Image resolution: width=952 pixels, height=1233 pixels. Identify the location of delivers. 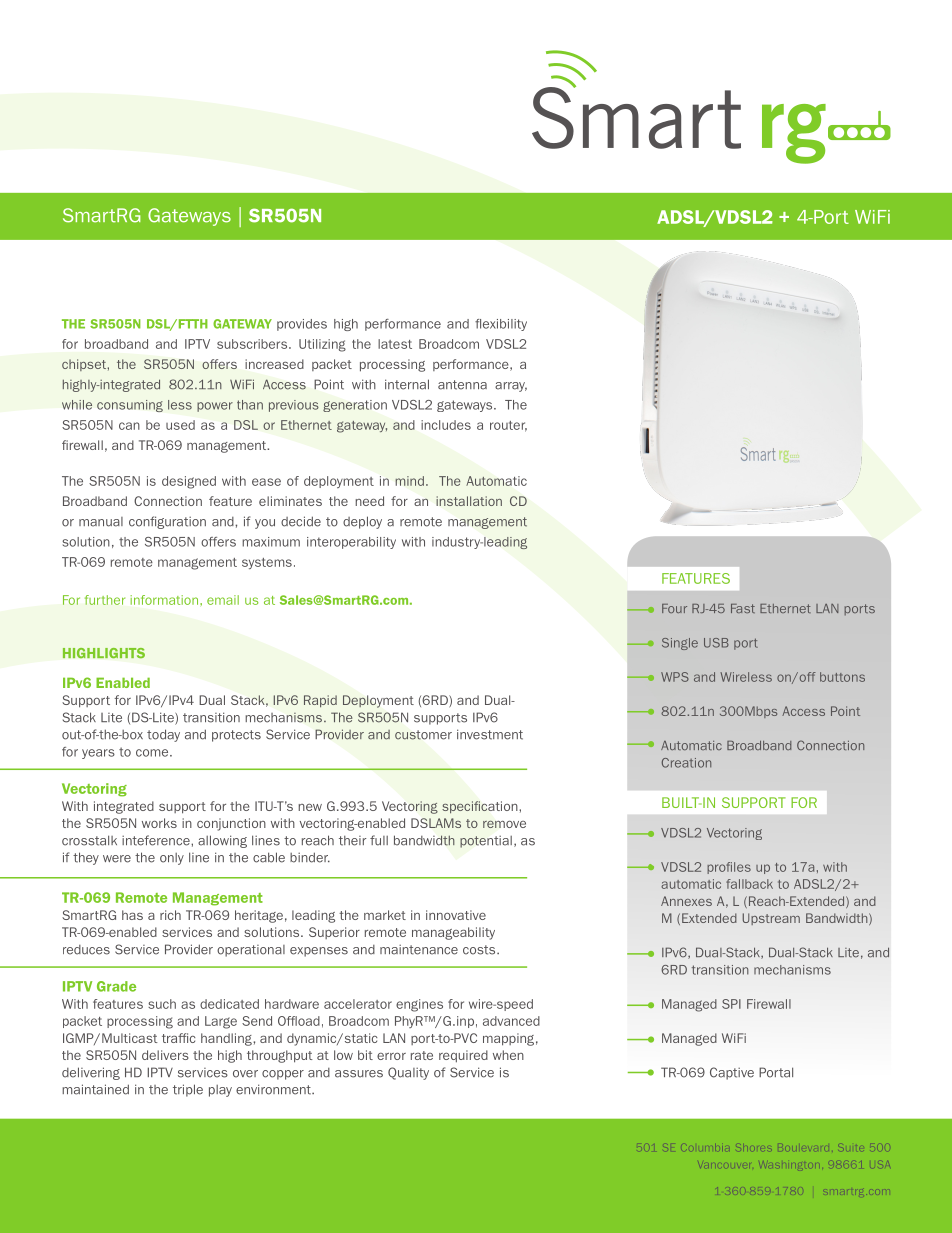
(165, 1055).
